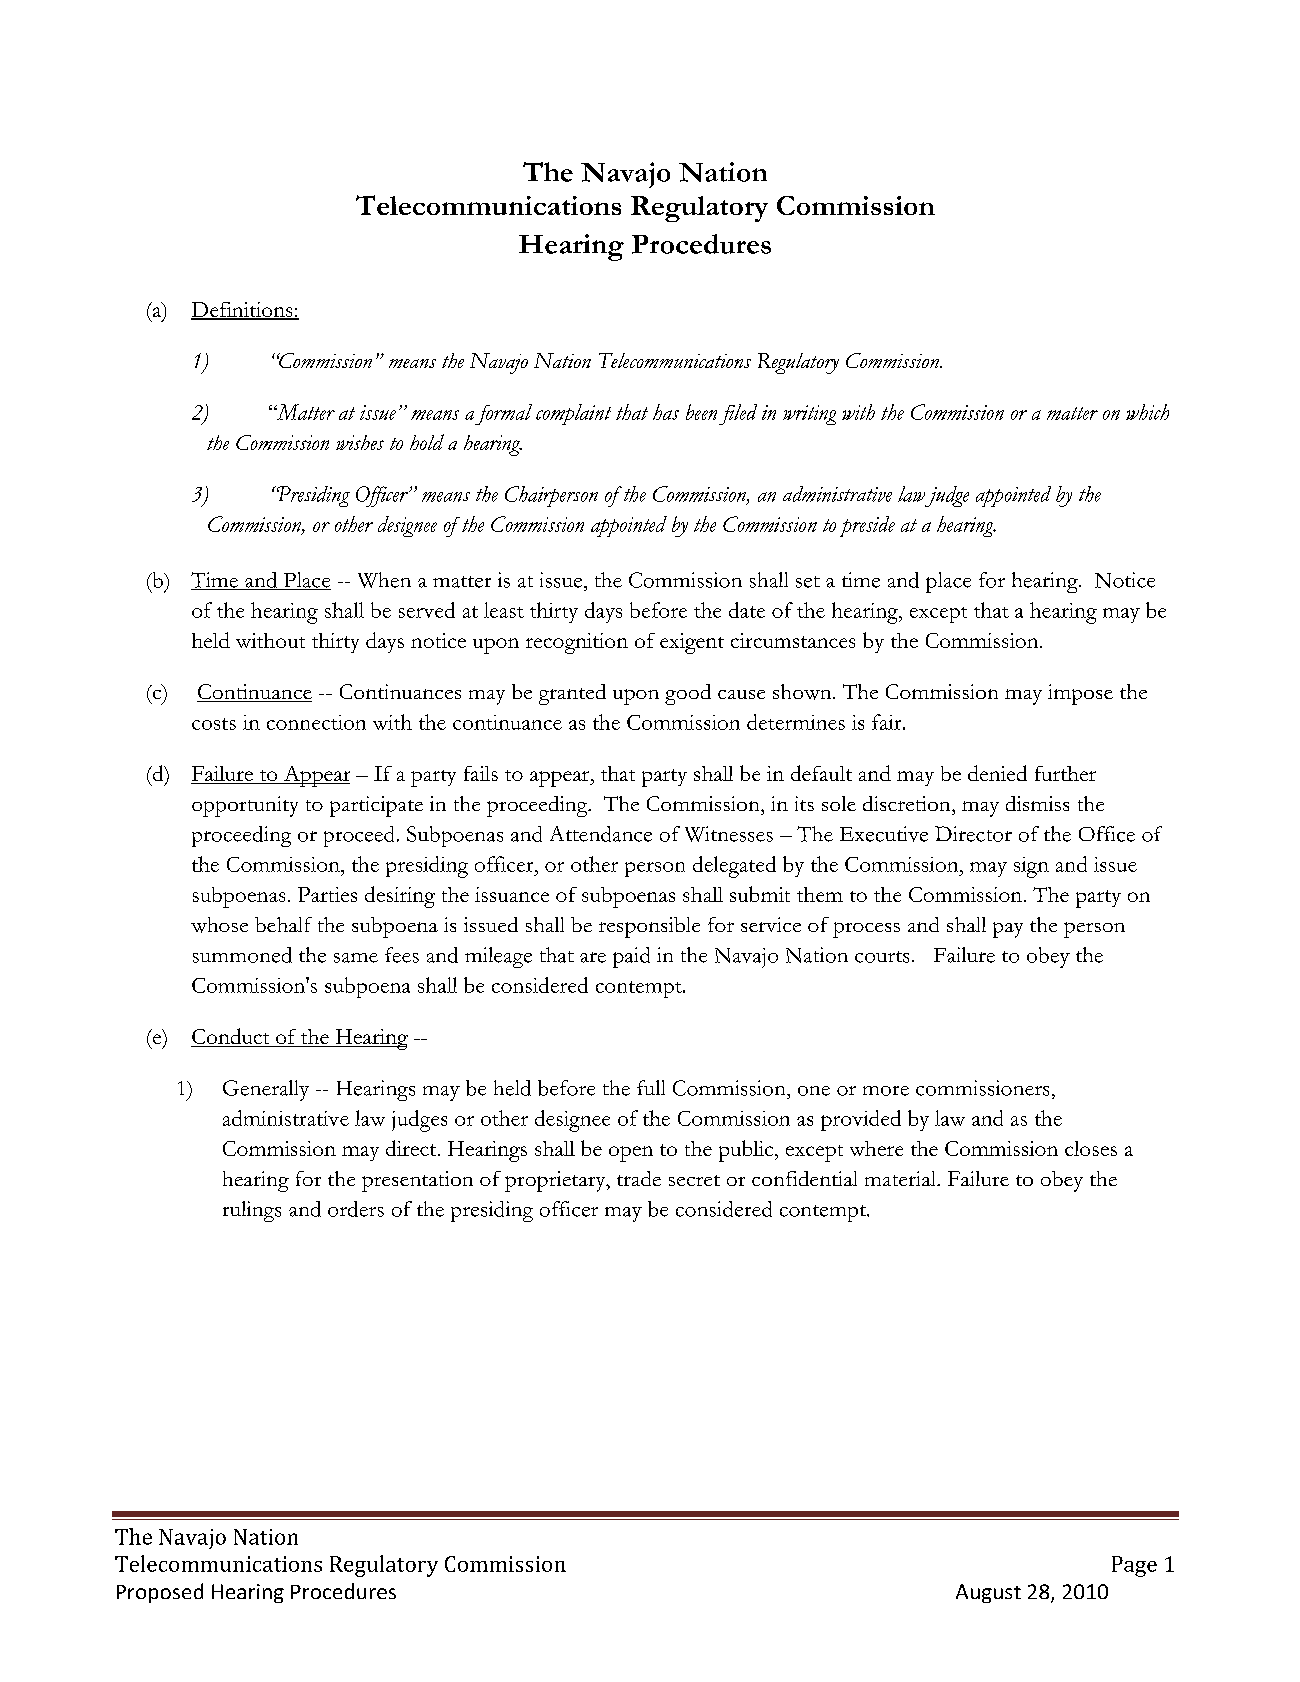  I want to click on which, so click(1147, 412).
